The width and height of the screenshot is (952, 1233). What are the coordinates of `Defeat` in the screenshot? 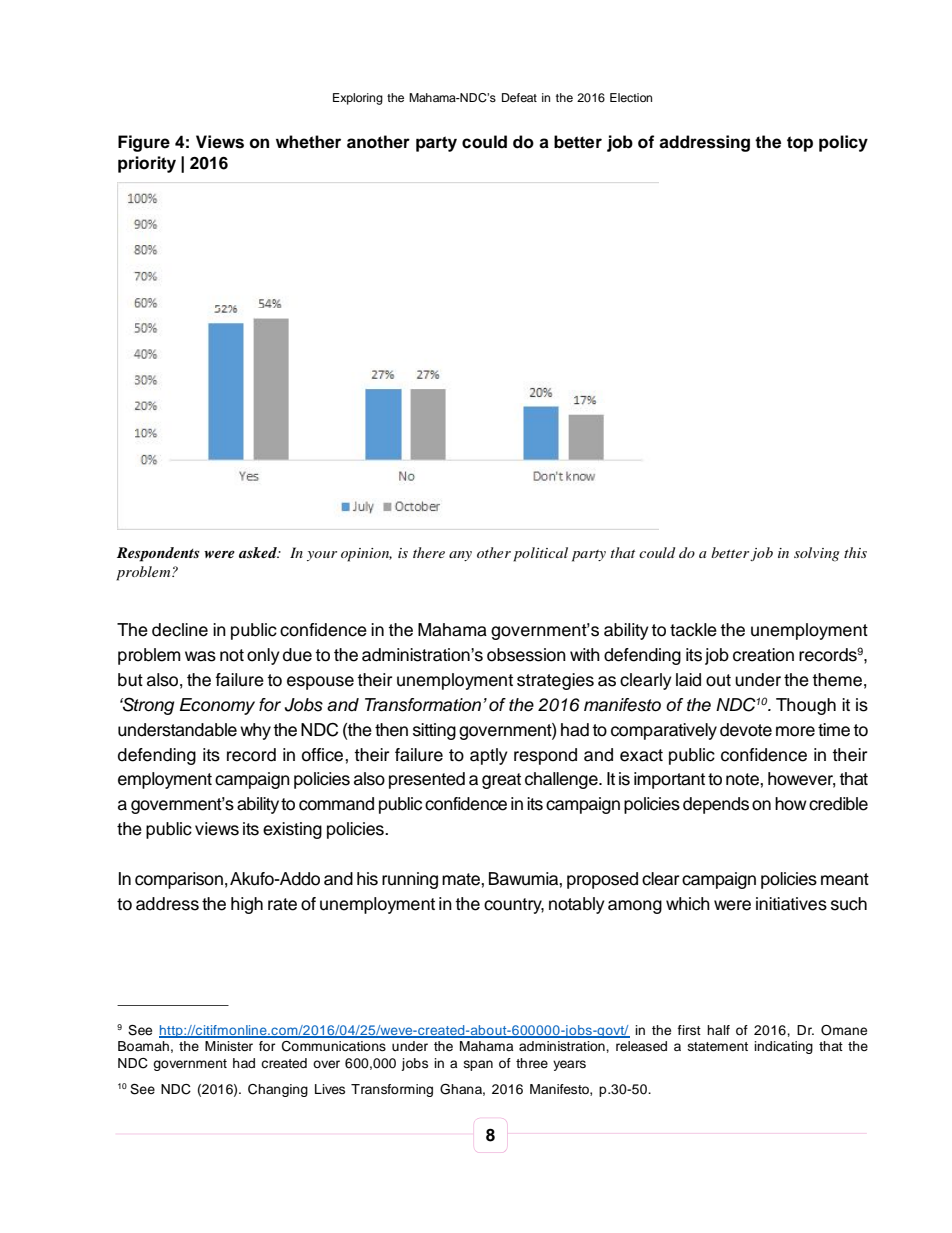 It's located at (519, 97).
